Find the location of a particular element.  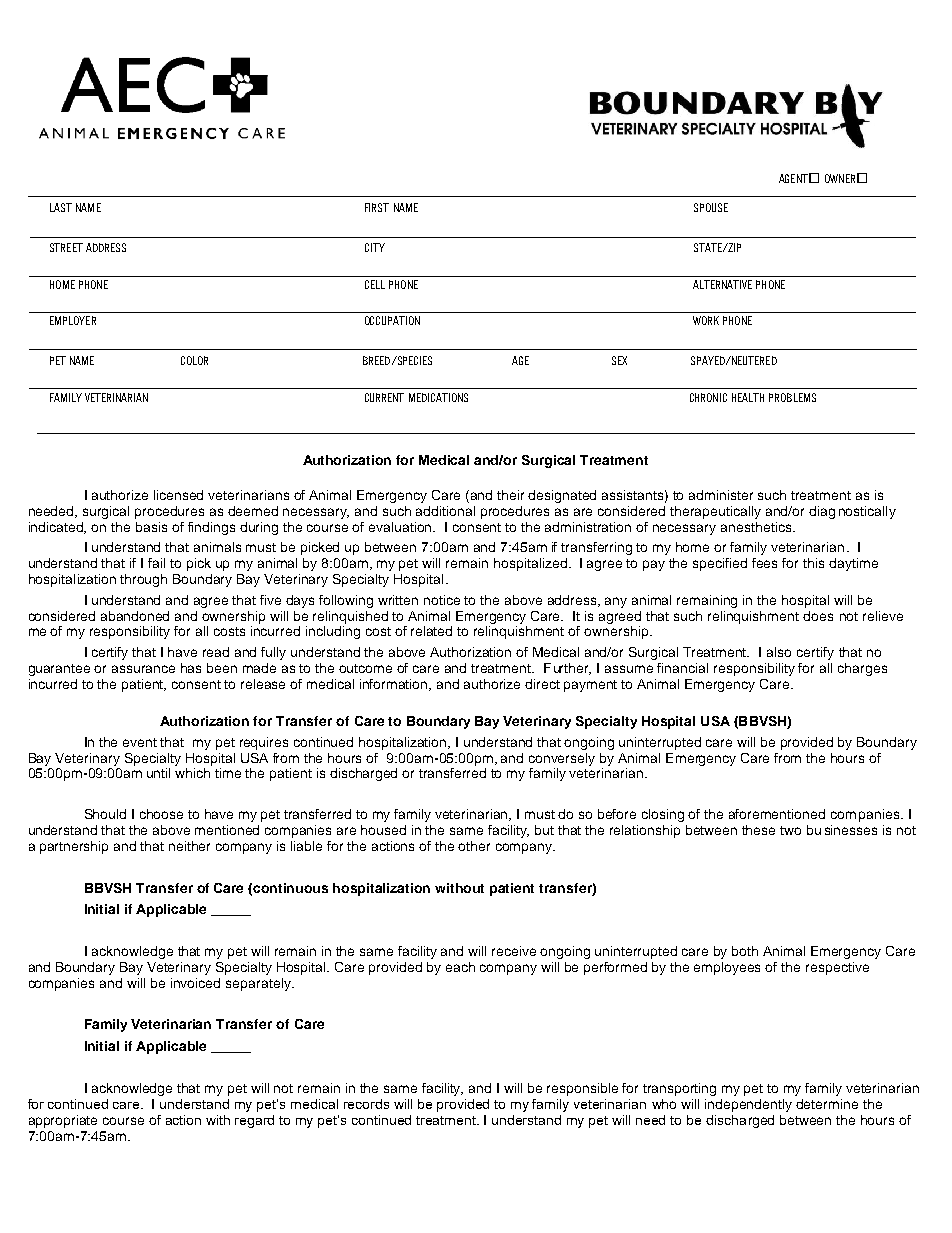

their is located at coordinates (510, 495).
